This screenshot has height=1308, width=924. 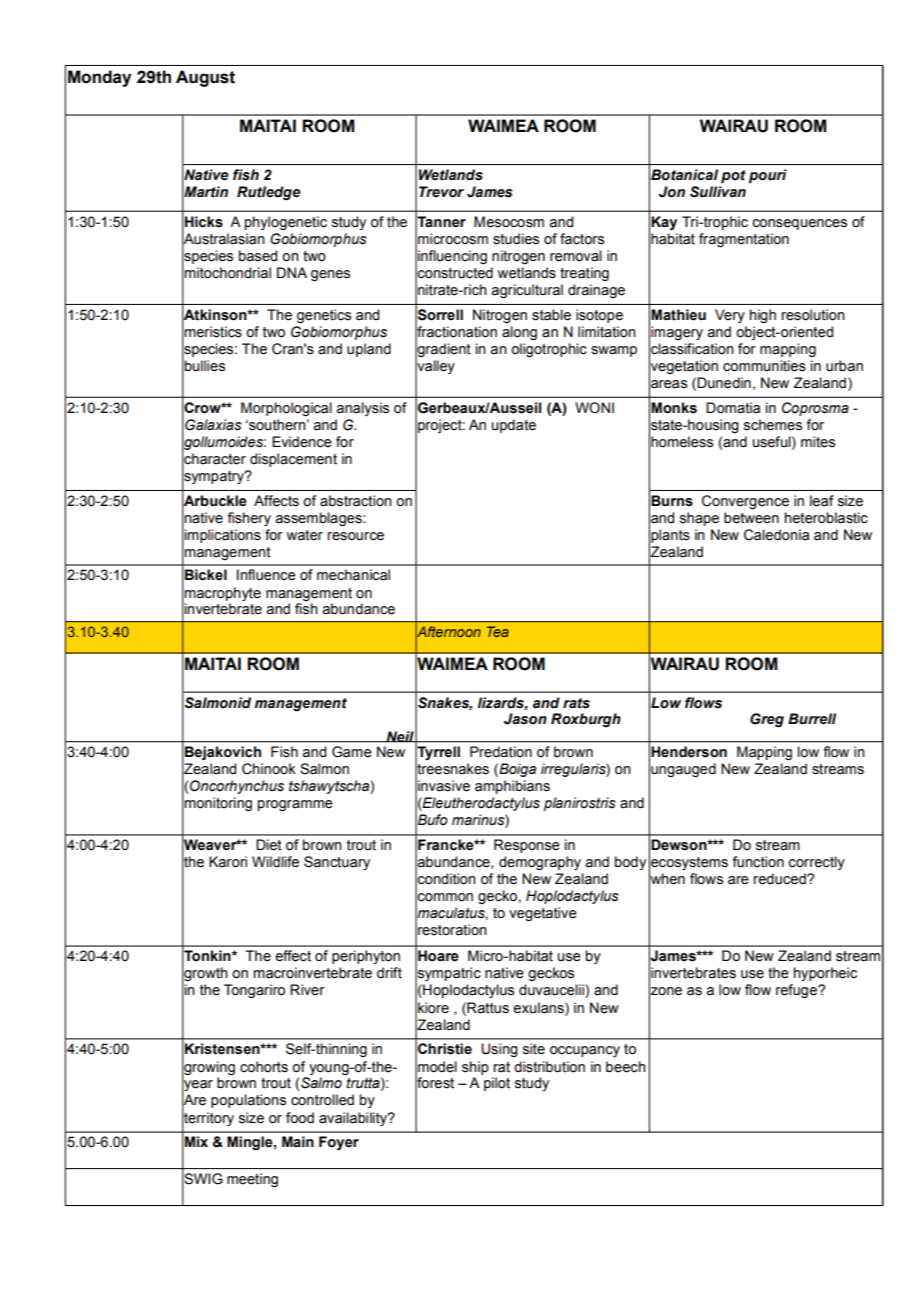 I want to click on update, so click(x=514, y=426).
